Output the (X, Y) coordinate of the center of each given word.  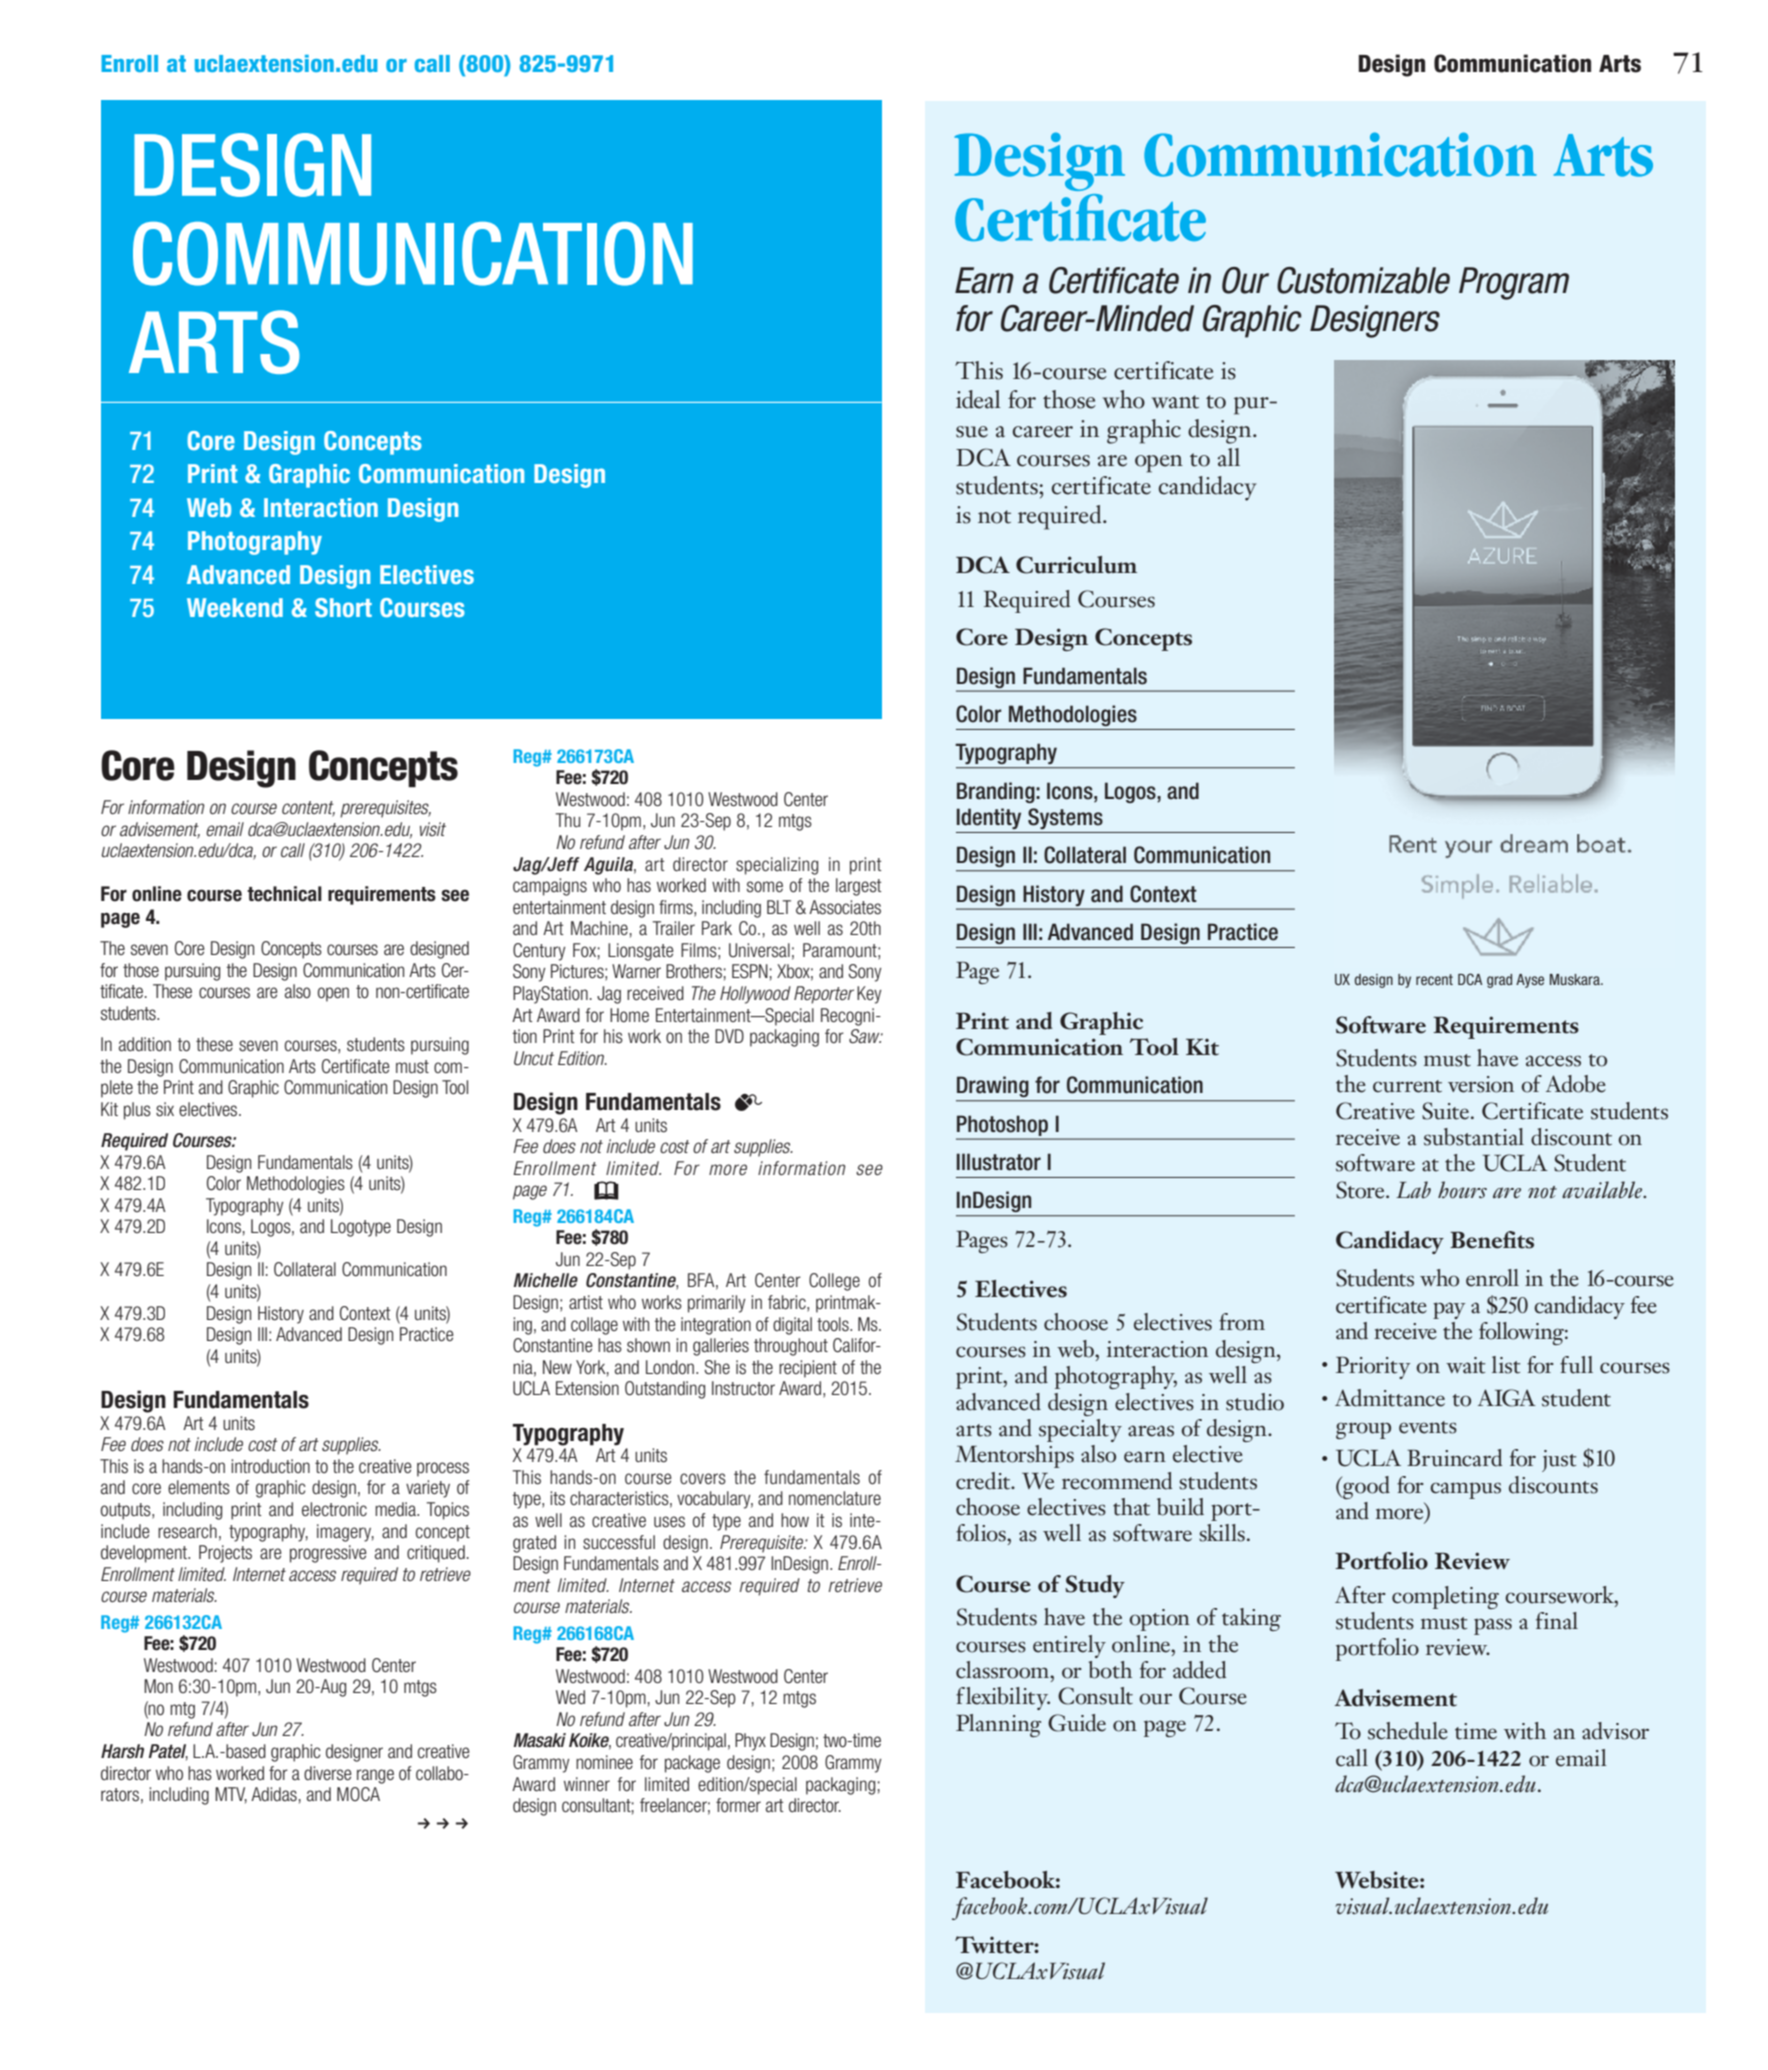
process (443, 1469)
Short (343, 607)
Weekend (235, 607)
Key (869, 995)
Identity (989, 818)
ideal (978, 399)
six (165, 1109)
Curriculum (1076, 565)
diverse (328, 1773)
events (1428, 1427)
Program (1514, 283)
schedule (1408, 1731)
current (1407, 1086)
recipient (808, 1369)
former (738, 1805)
